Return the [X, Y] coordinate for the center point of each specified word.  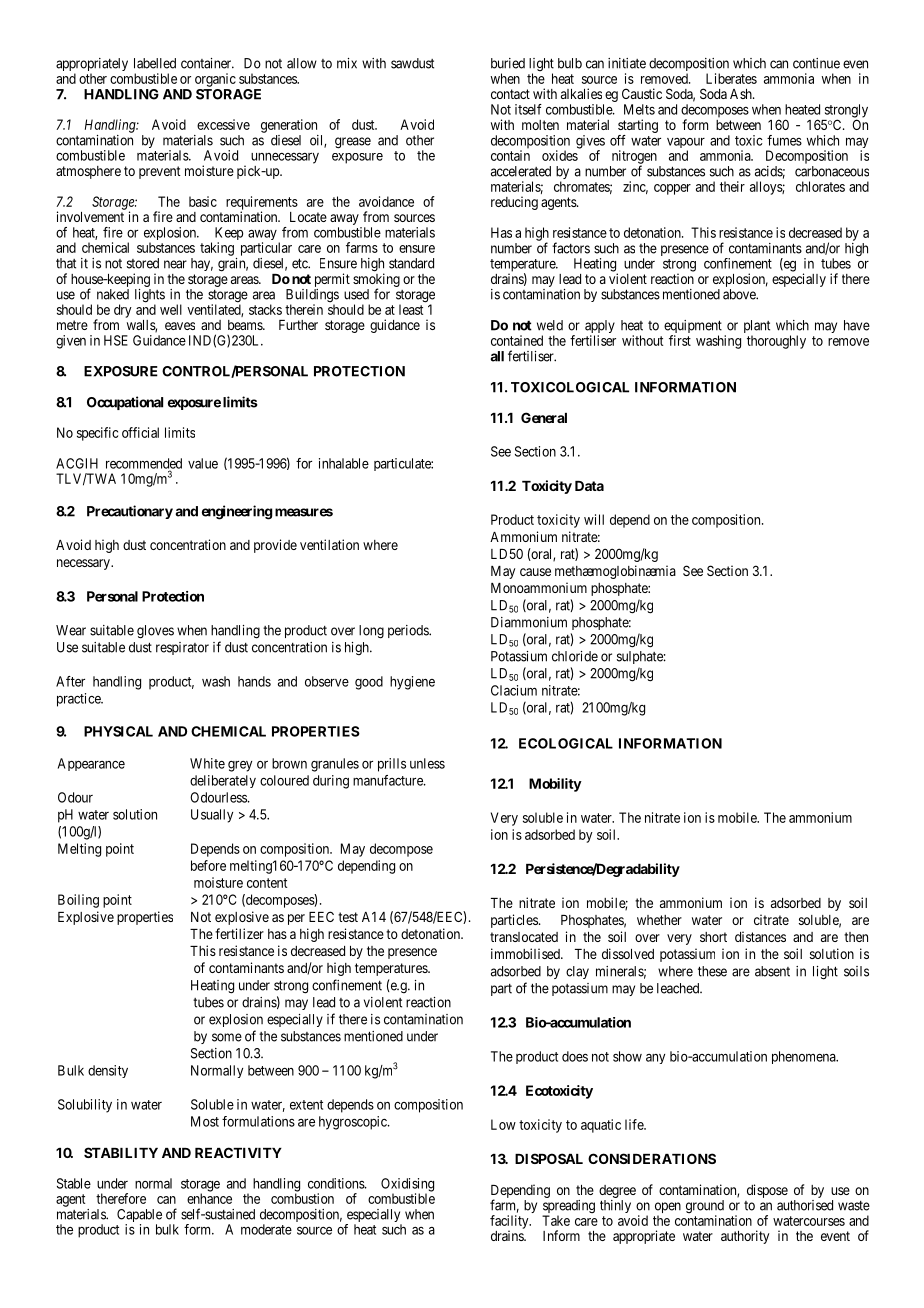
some [227, 1037]
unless [427, 763]
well [171, 309]
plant [757, 328]
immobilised [526, 953]
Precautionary [130, 512]
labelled [155, 63]
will [594, 519]
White [207, 763]
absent [772, 971]
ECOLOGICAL [566, 743]
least [411, 309]
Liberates [731, 78]
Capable [139, 1217]
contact [510, 94]
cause [535, 572]
